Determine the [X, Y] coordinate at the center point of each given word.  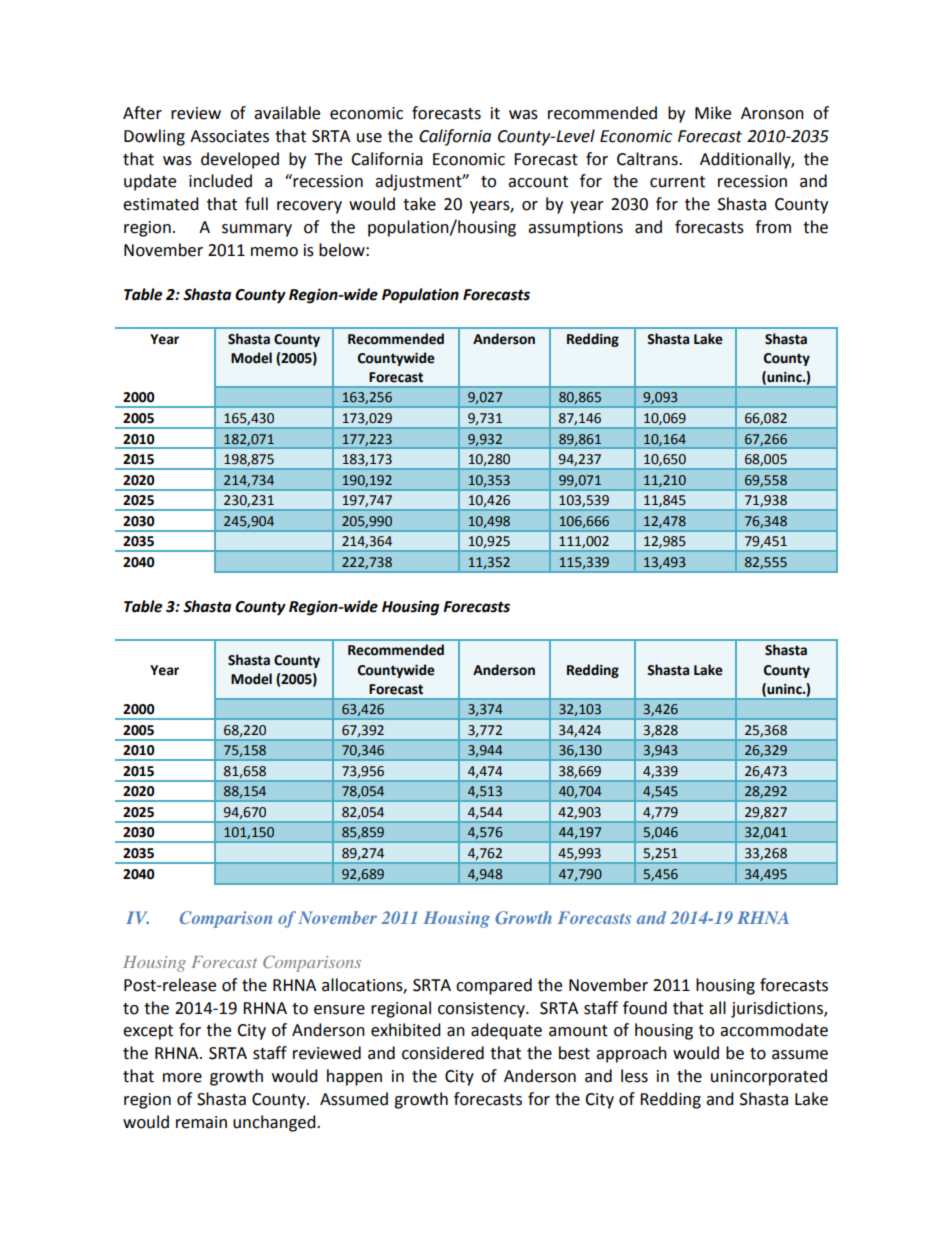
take [419, 204]
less [634, 1076]
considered [443, 1053]
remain [201, 1122]
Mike [713, 113]
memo [274, 252]
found [645, 1008]
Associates [229, 136]
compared [494, 986]
